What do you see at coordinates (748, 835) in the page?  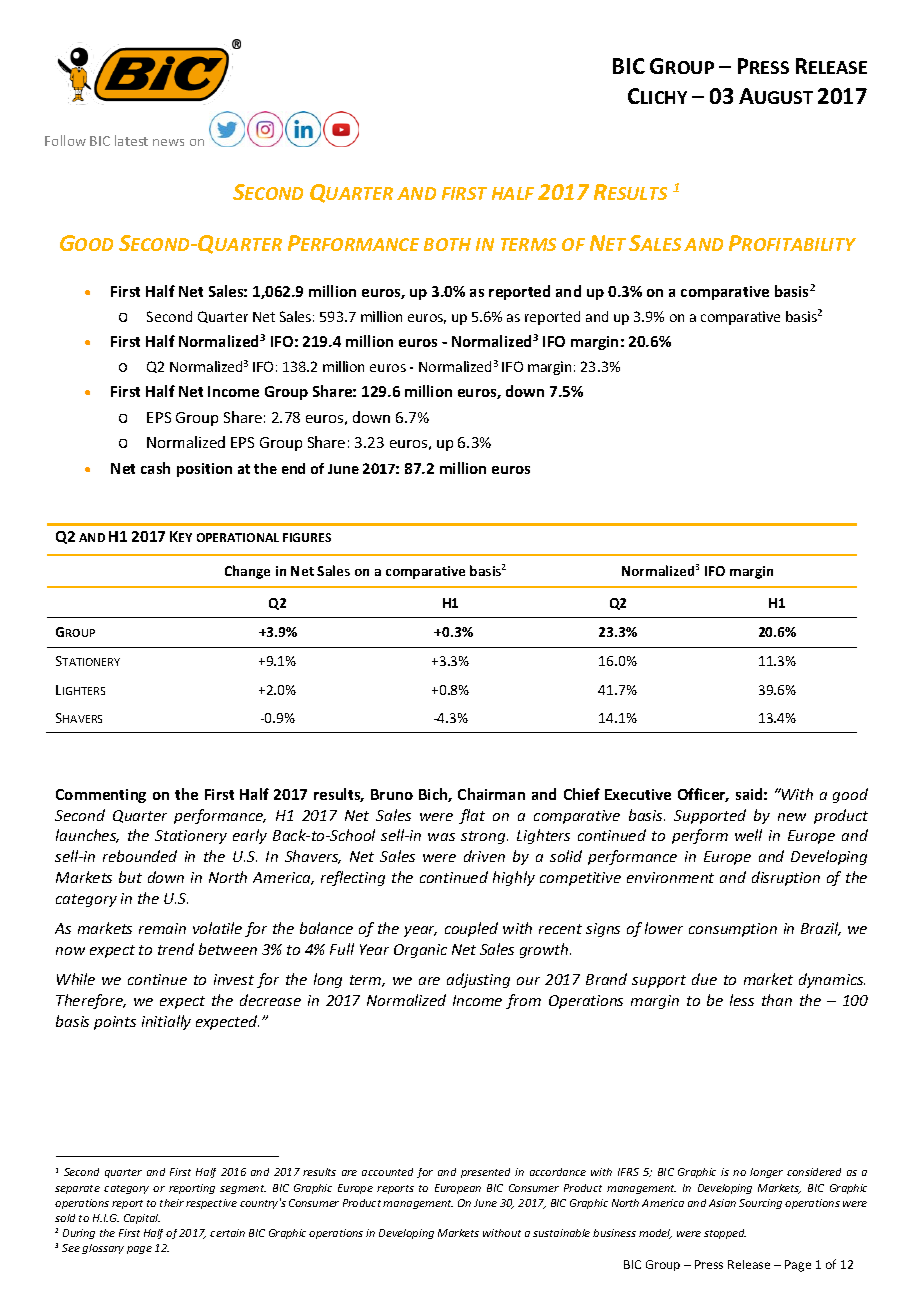 I see `well` at bounding box center [748, 835].
